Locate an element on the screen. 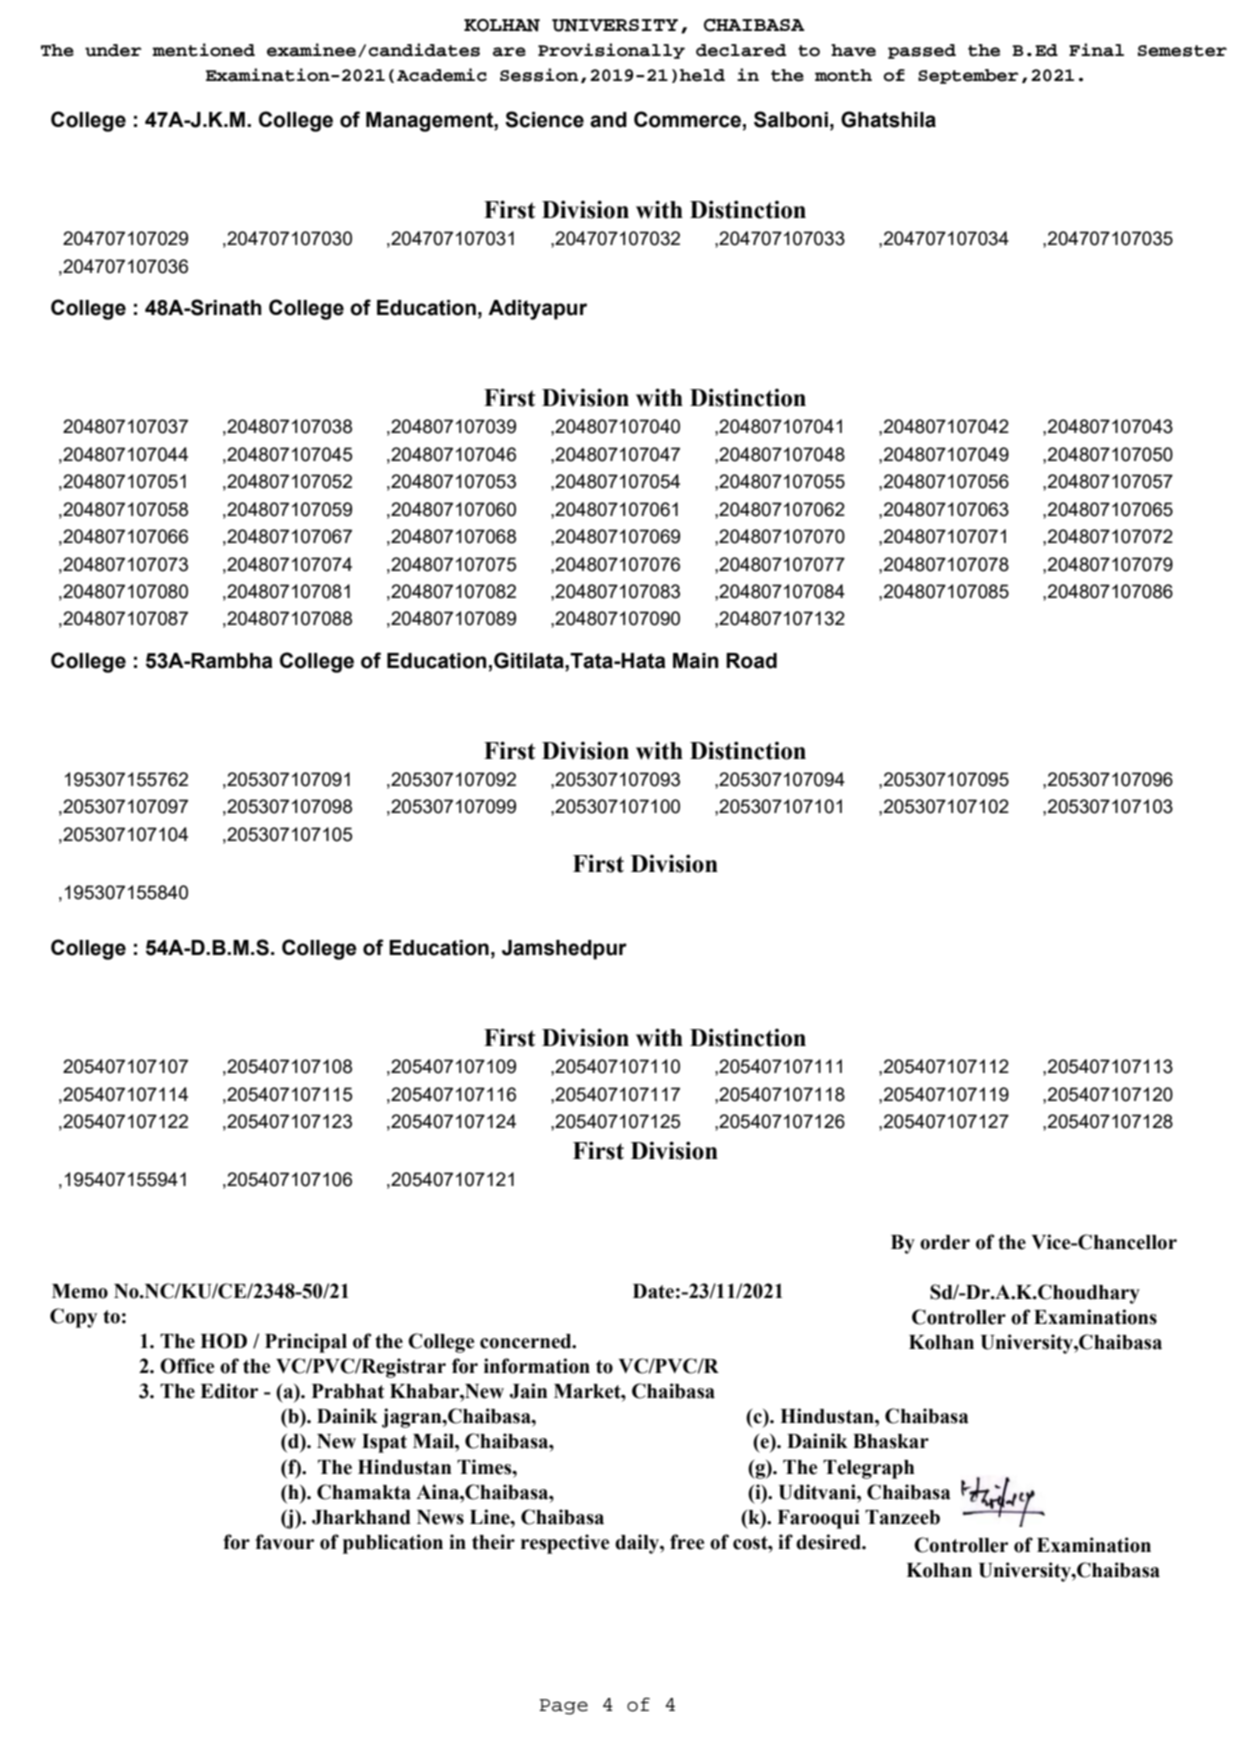 This screenshot has width=1246, height=1762. Page is located at coordinates (564, 1707).
